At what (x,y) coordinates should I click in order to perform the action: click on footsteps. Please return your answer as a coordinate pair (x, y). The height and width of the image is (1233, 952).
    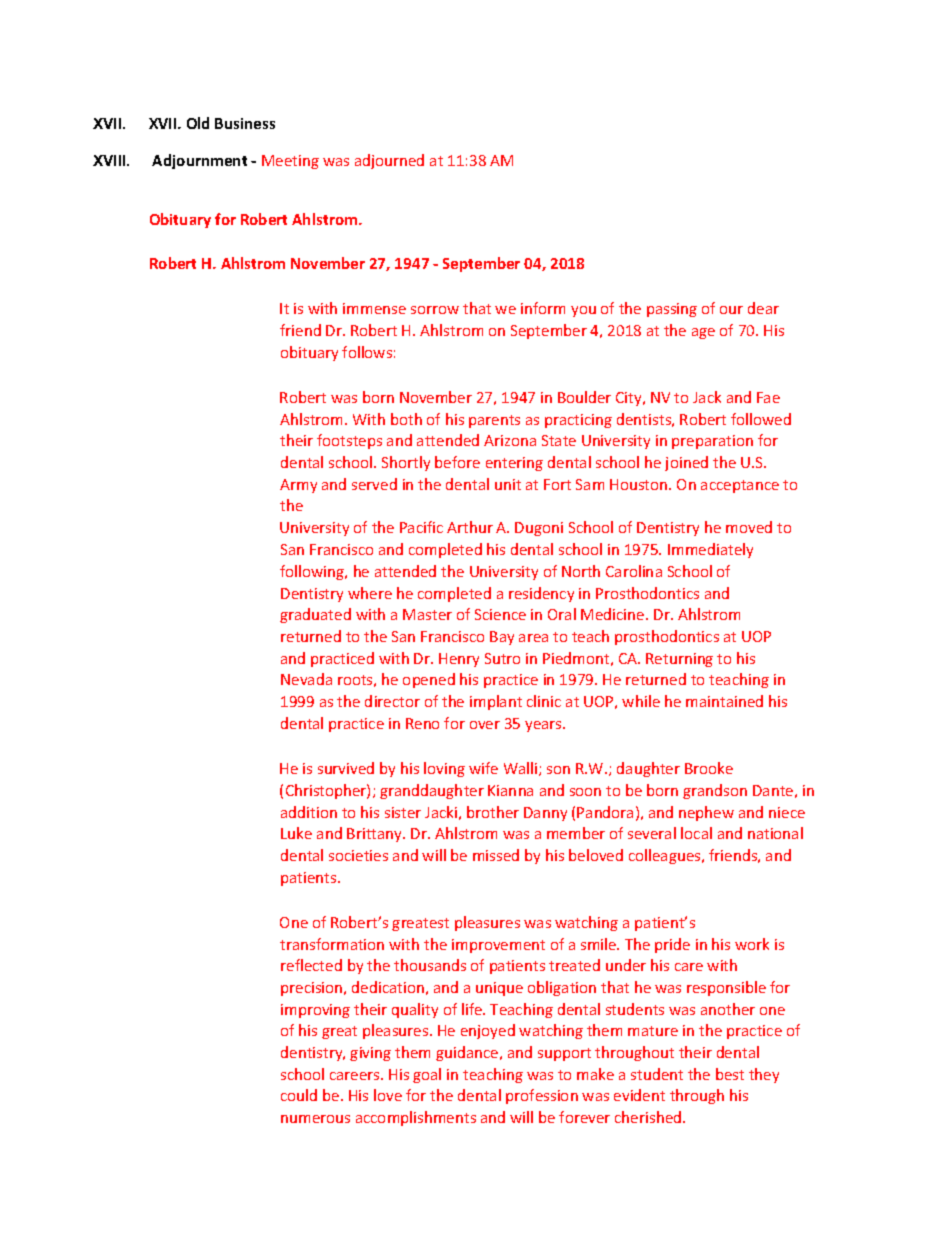
    Looking at the image, I should click on (349, 441).
